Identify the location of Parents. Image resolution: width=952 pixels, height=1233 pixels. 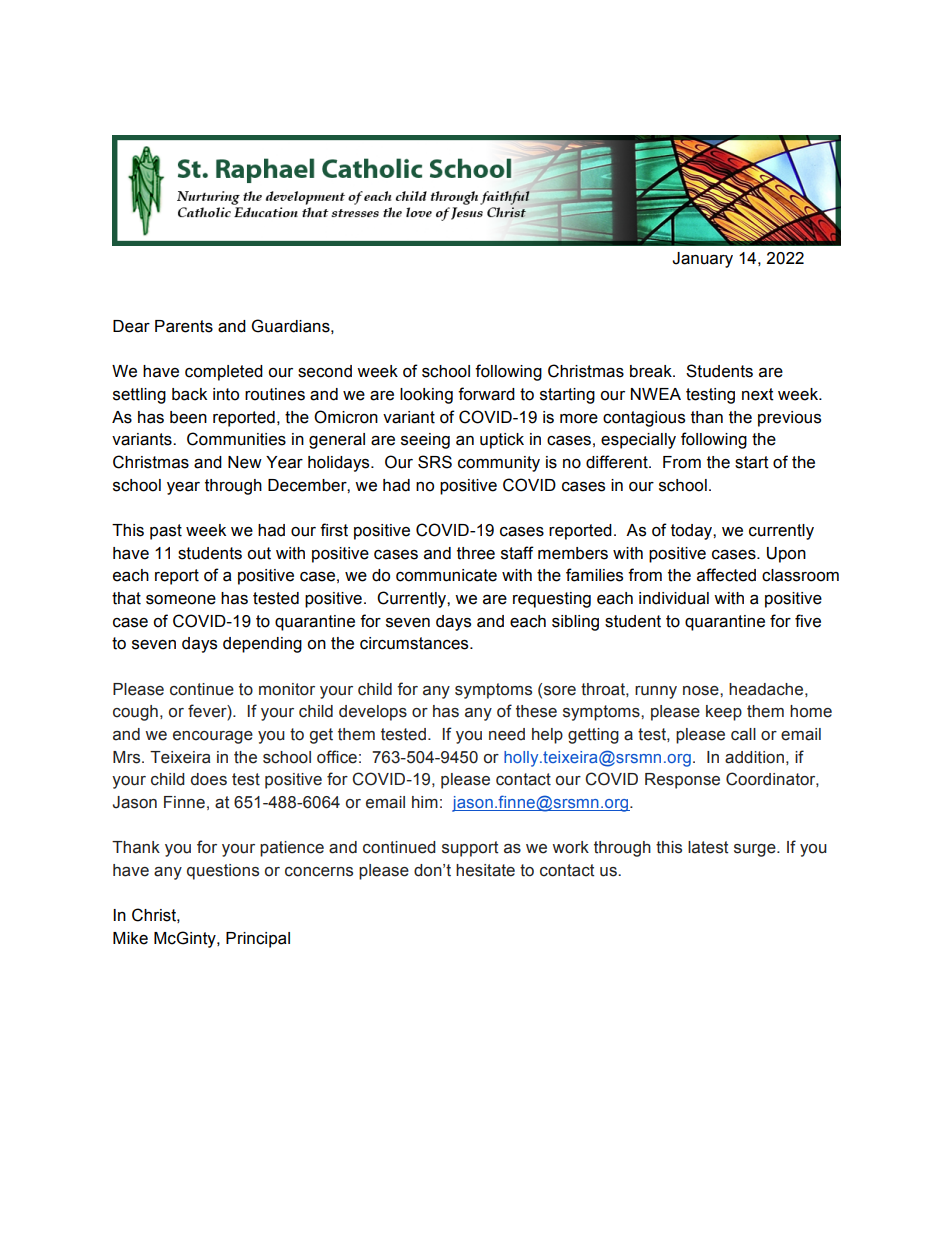
(184, 326).
